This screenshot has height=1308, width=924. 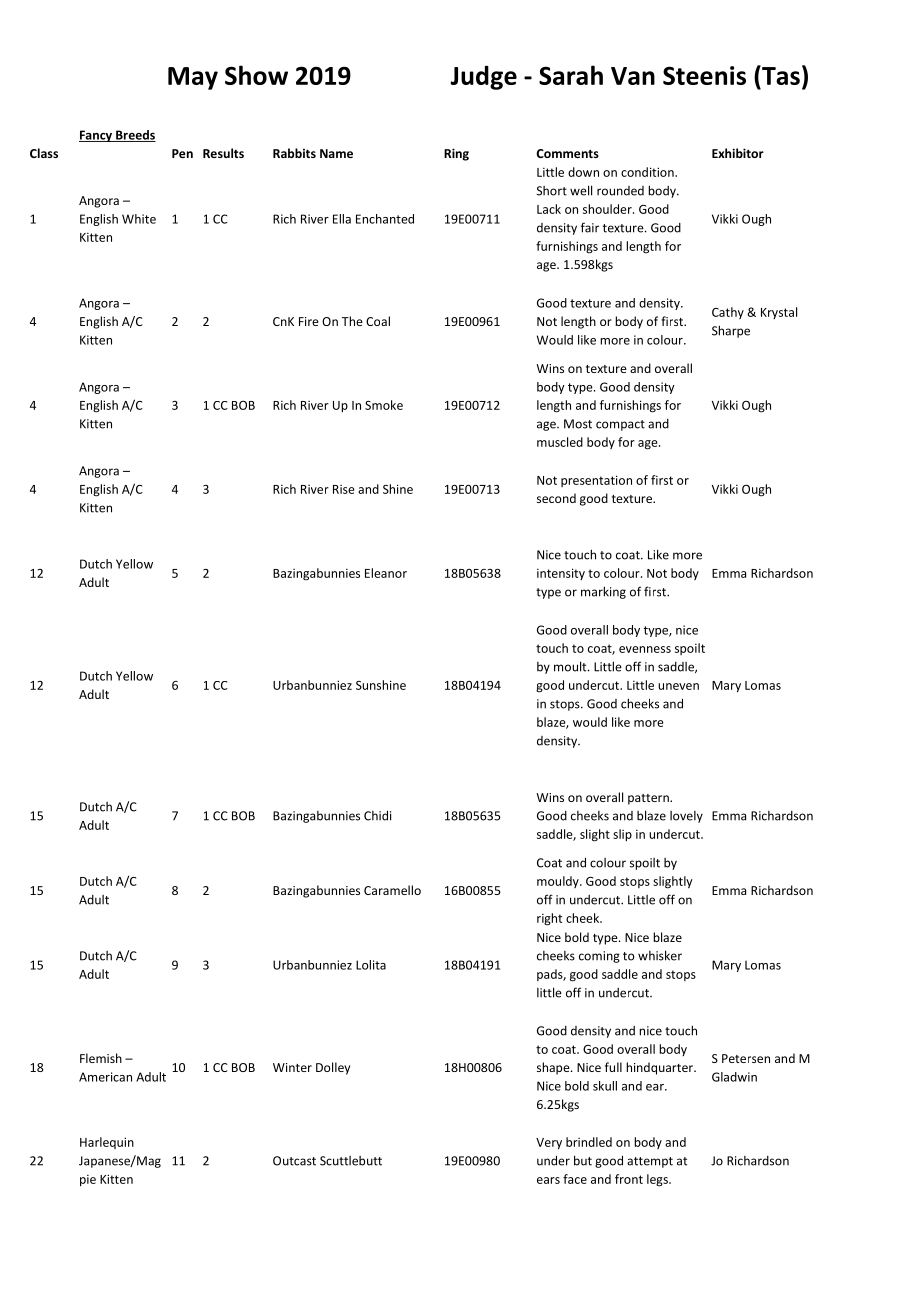 What do you see at coordinates (561, 574) in the screenshot?
I see `intensity` at bounding box center [561, 574].
